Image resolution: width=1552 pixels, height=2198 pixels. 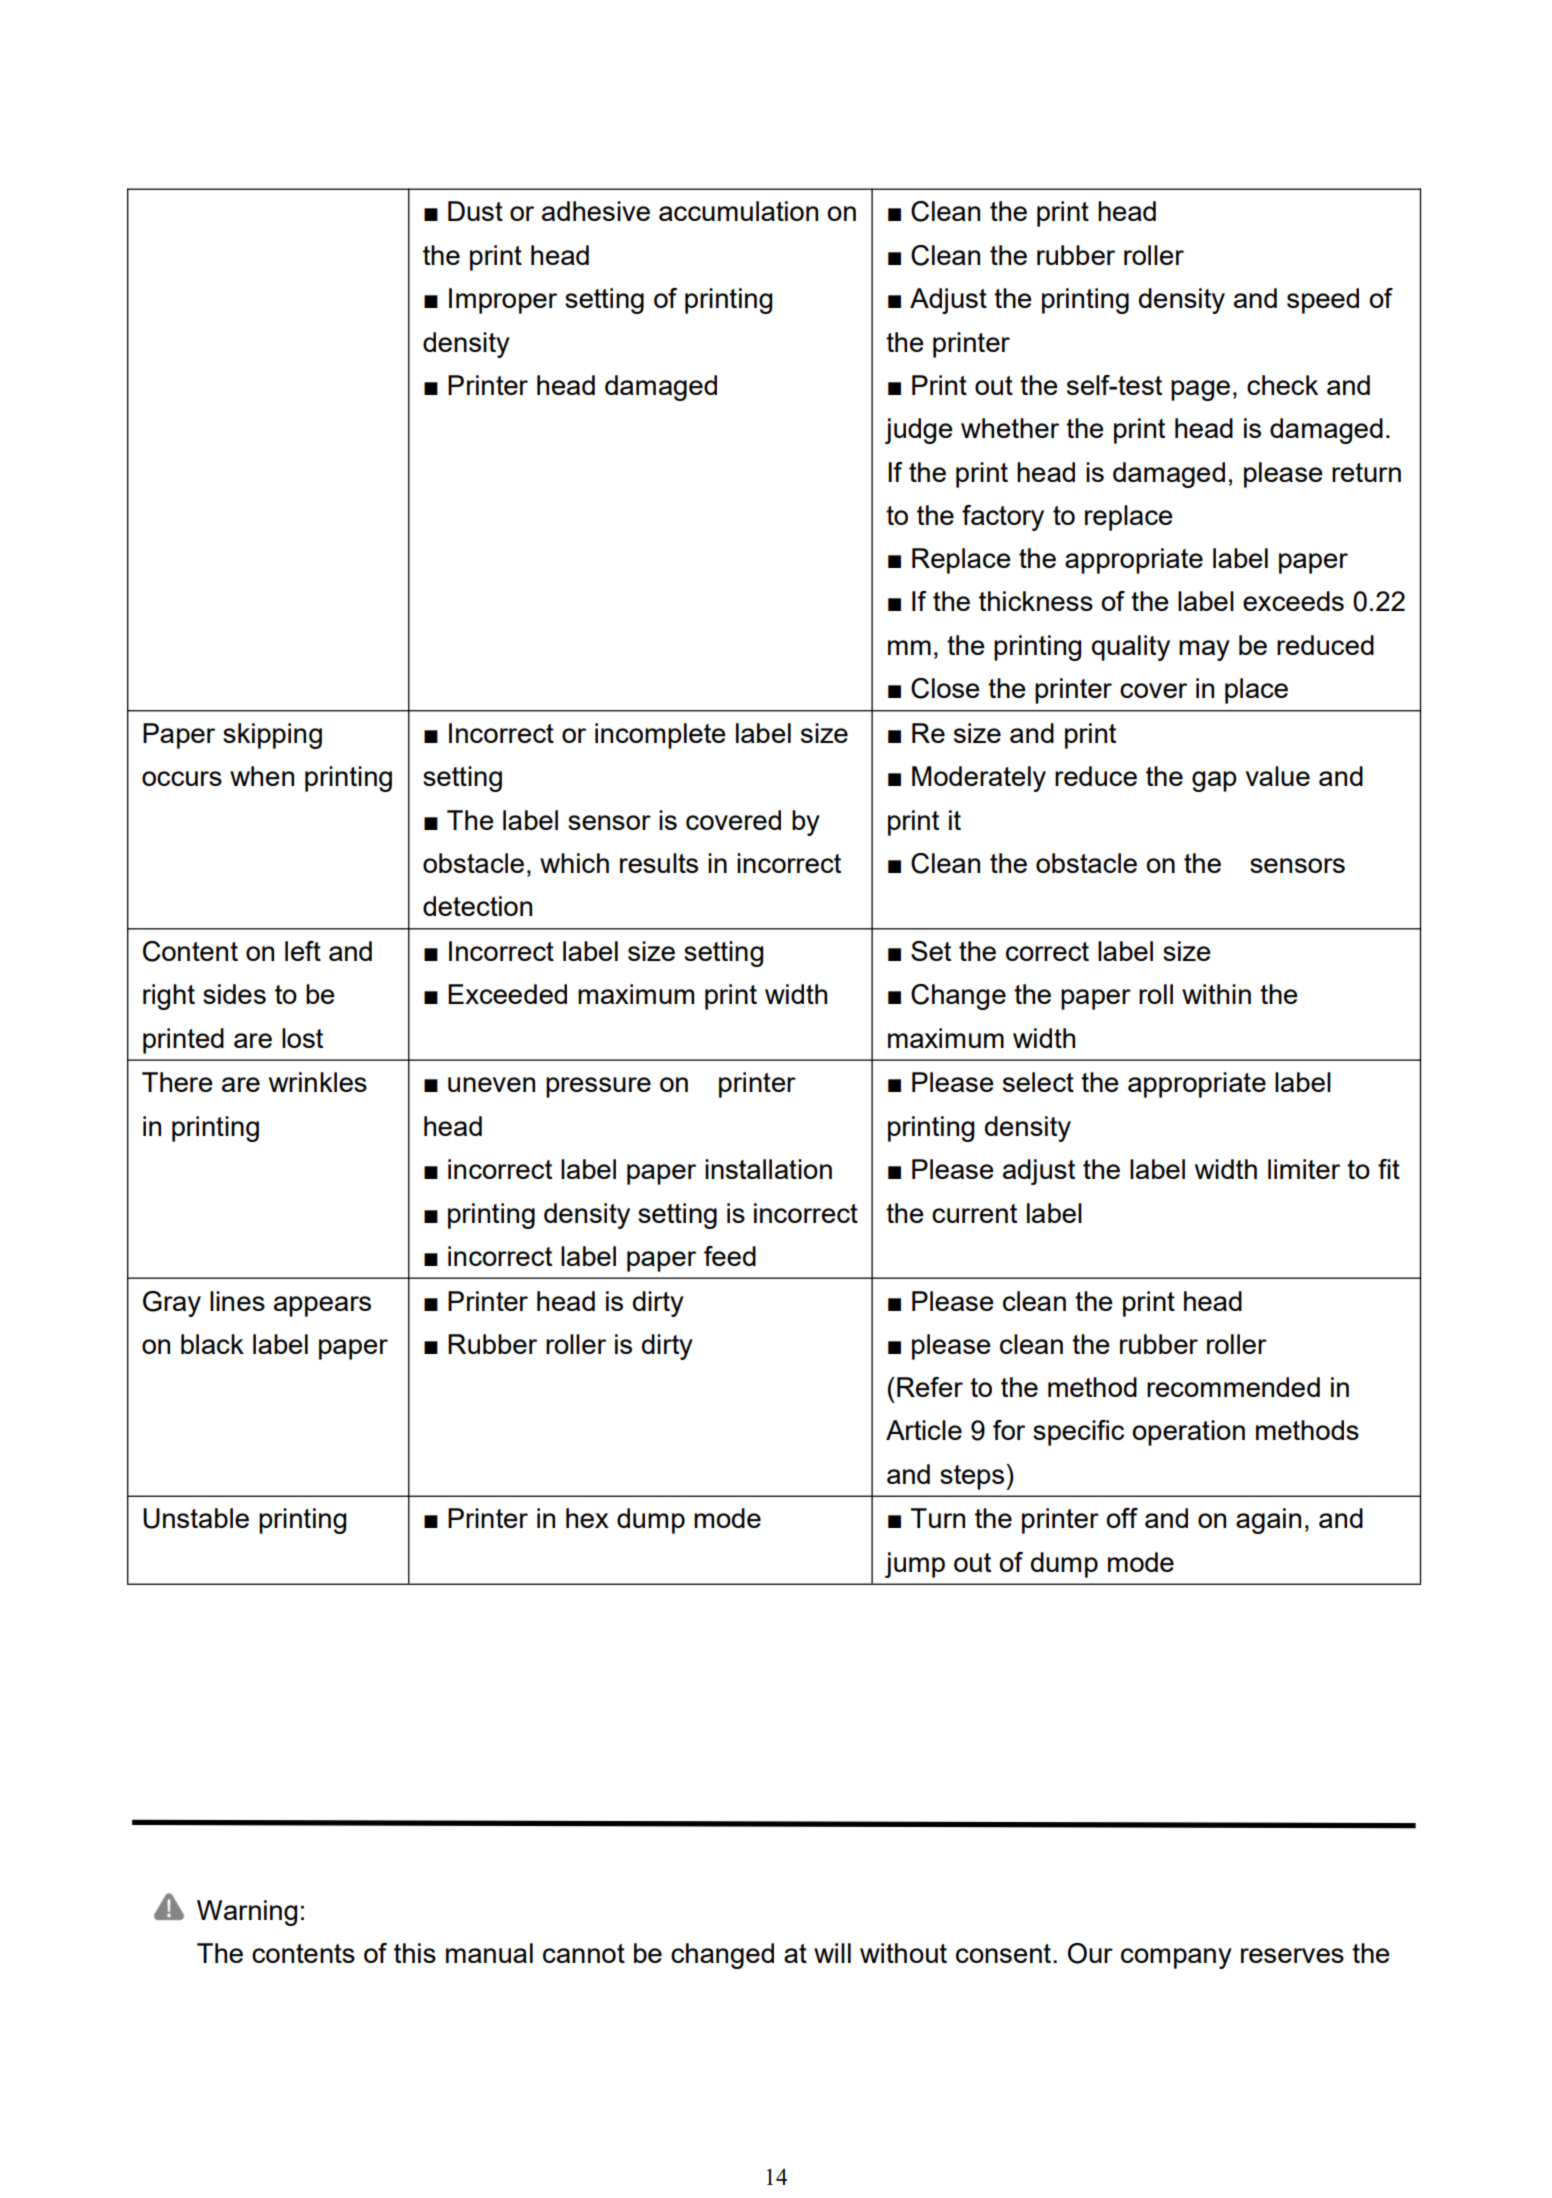 What do you see at coordinates (196, 1518) in the screenshot?
I see `Unstable` at bounding box center [196, 1518].
